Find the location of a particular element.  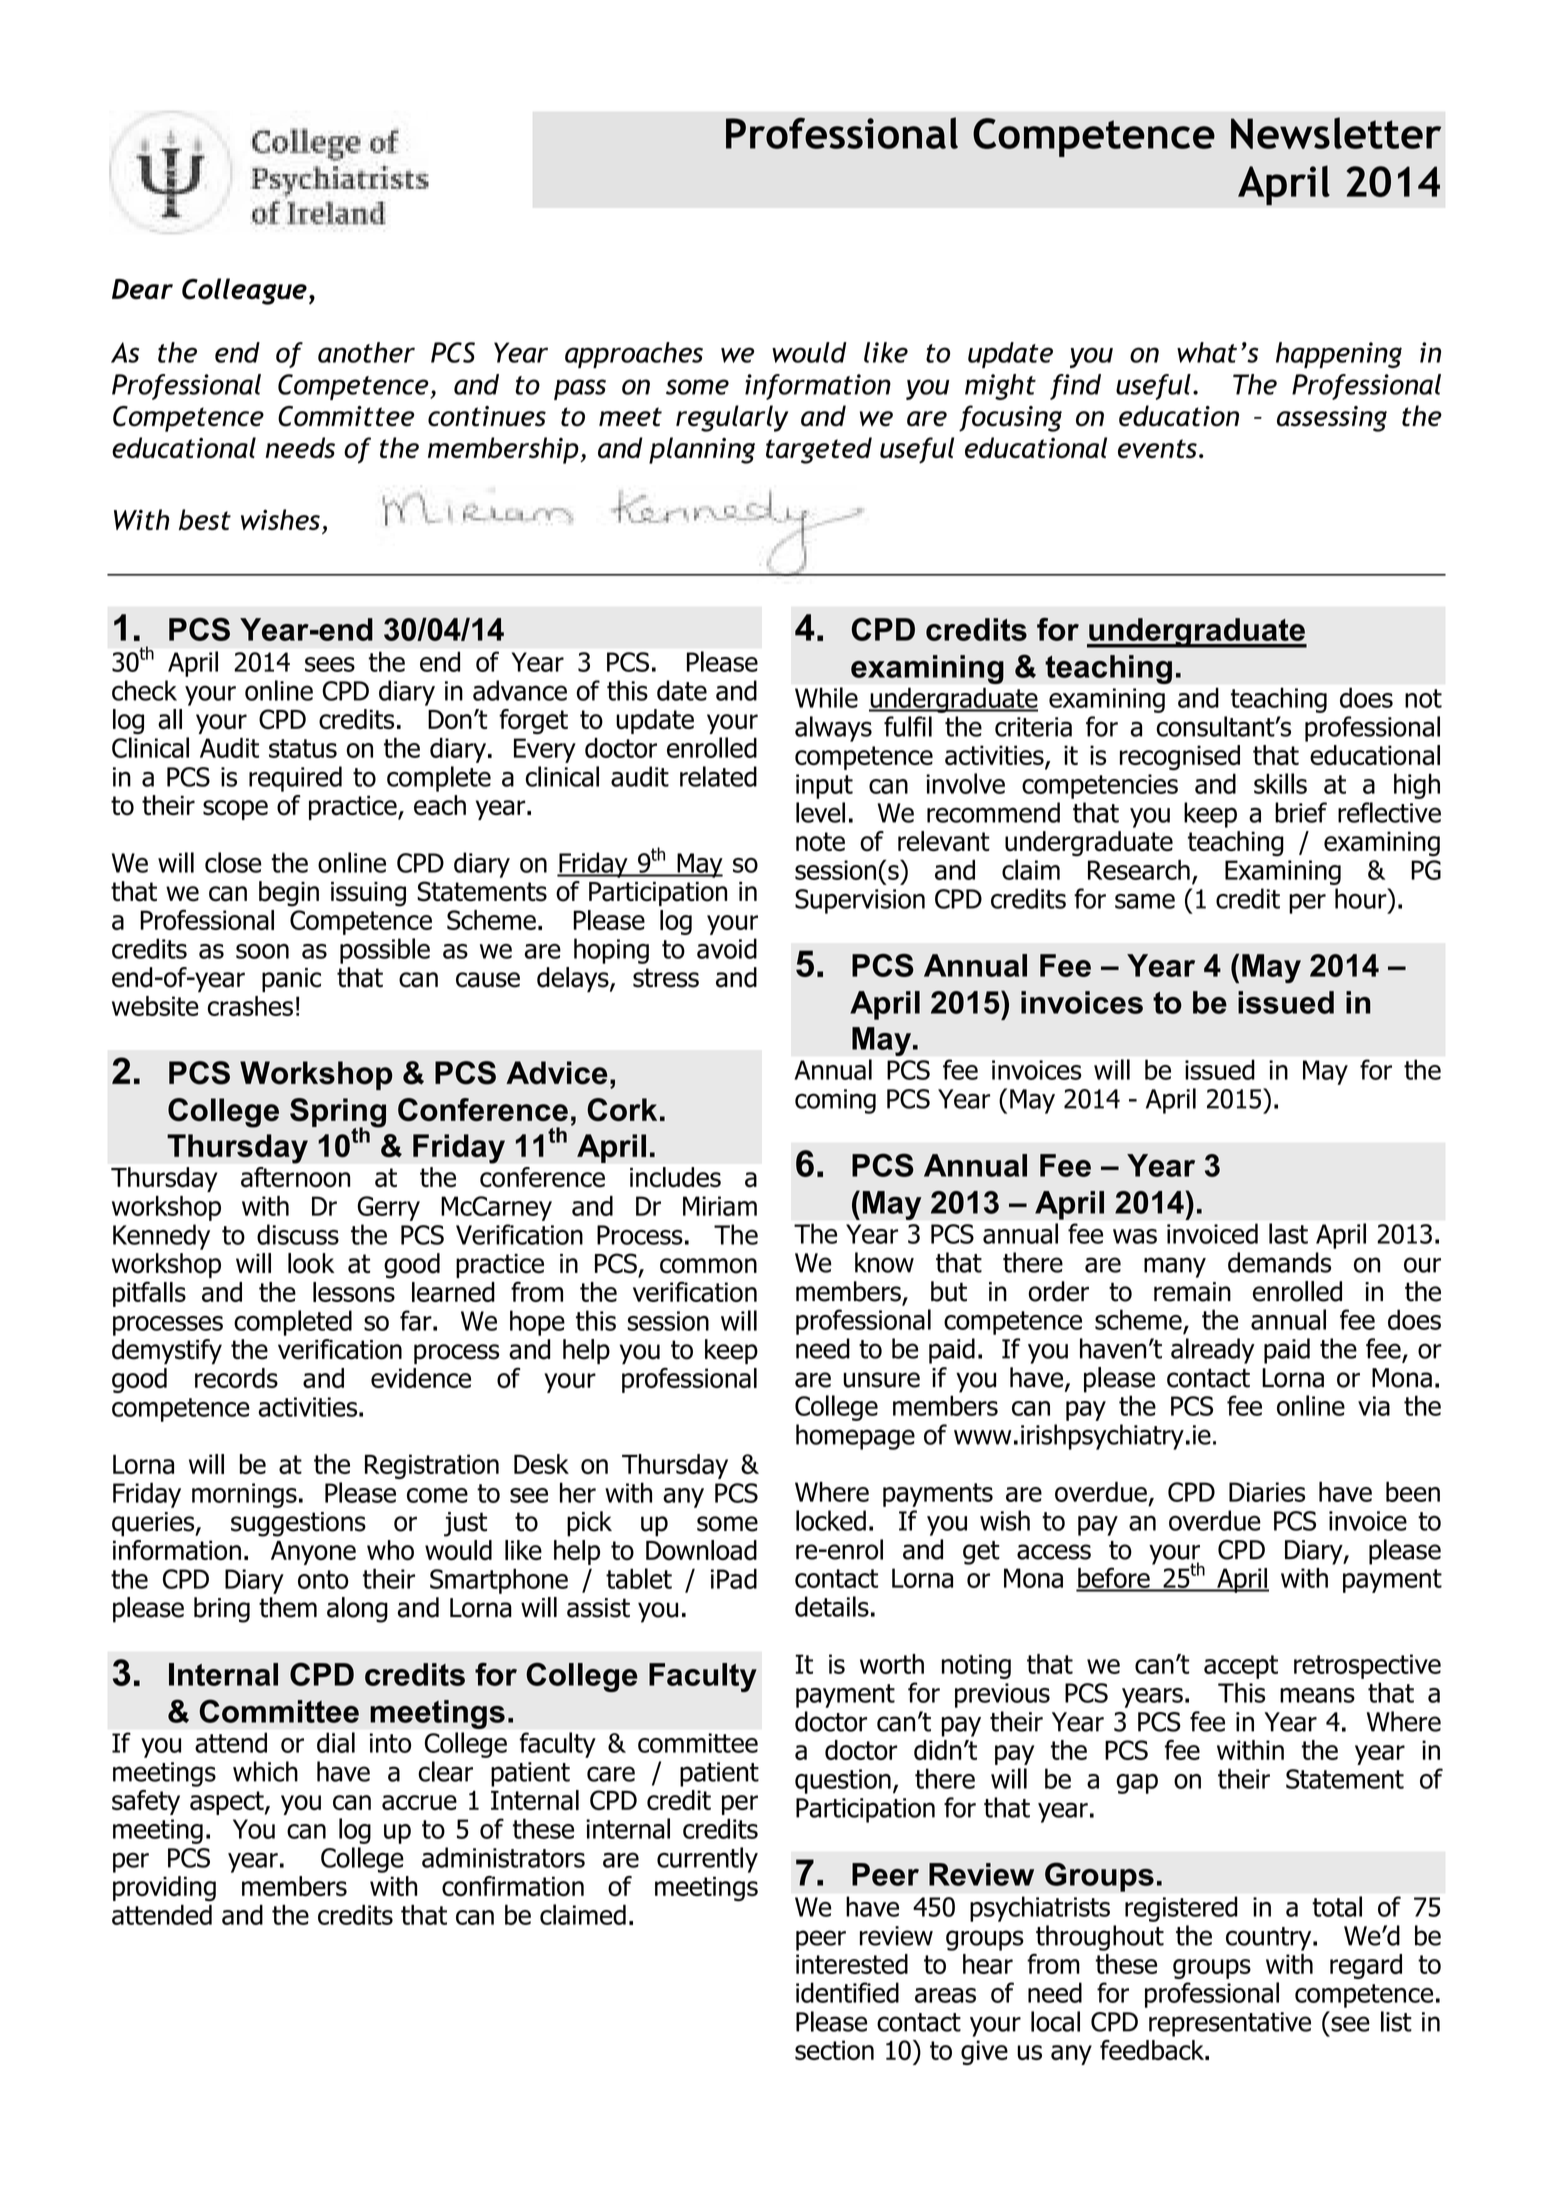

last is located at coordinates (1288, 1233).
